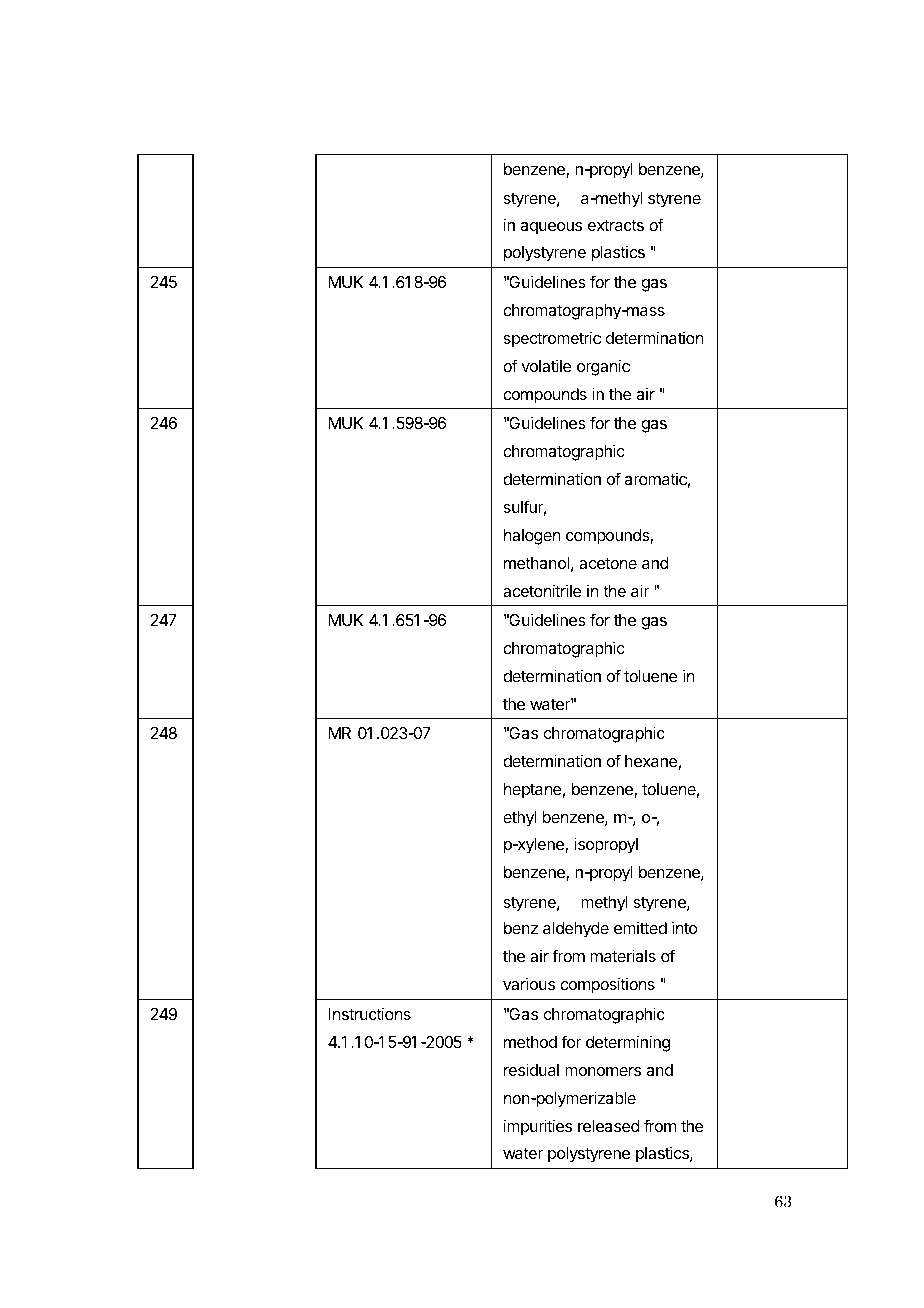 The image size is (924, 1308). What do you see at coordinates (576, 930) in the screenshot?
I see `aldehyde` at bounding box center [576, 930].
